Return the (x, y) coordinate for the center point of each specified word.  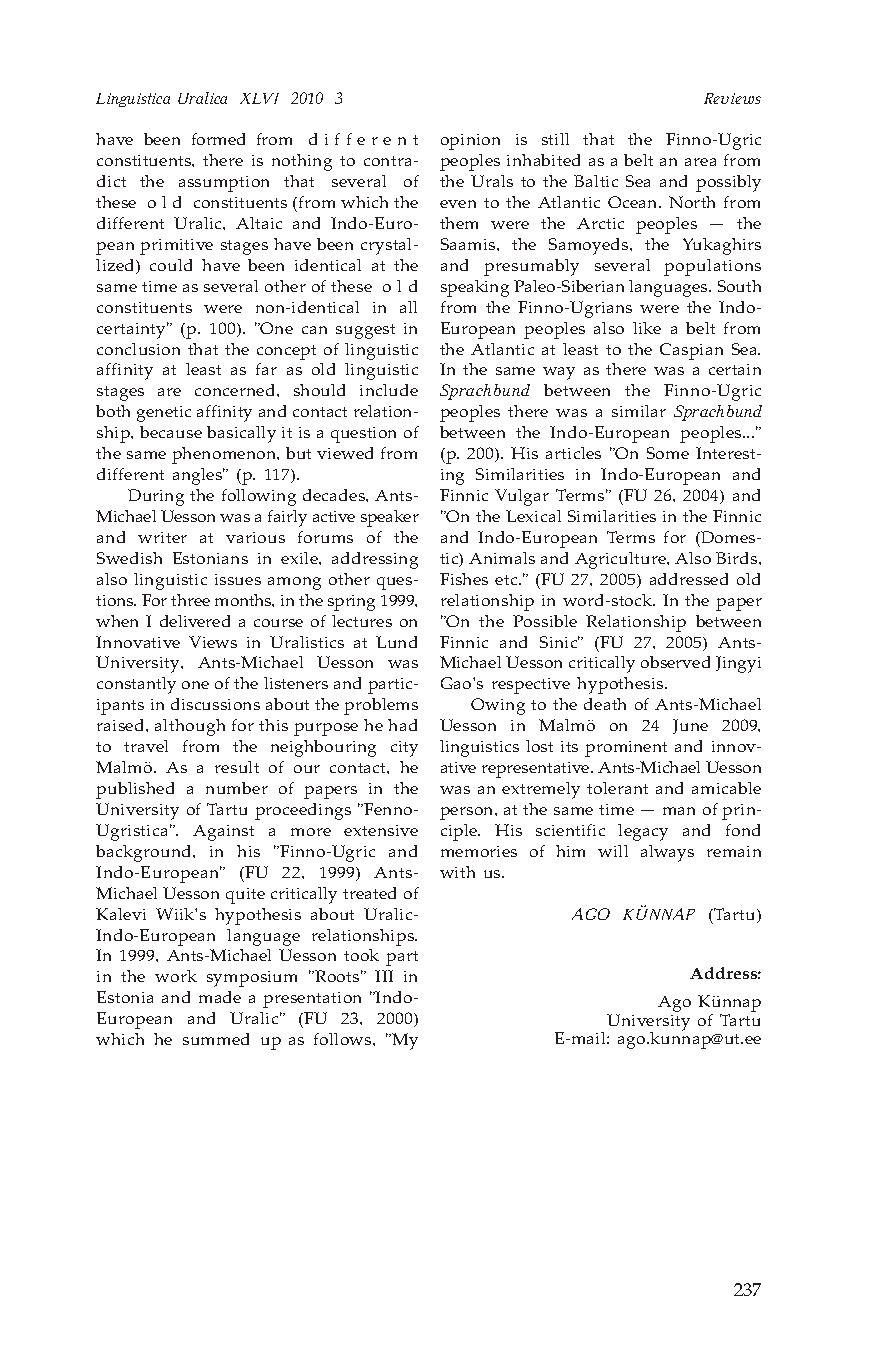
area (700, 162)
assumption (224, 184)
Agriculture (622, 560)
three (190, 600)
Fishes (464, 579)
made (220, 997)
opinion (470, 142)
